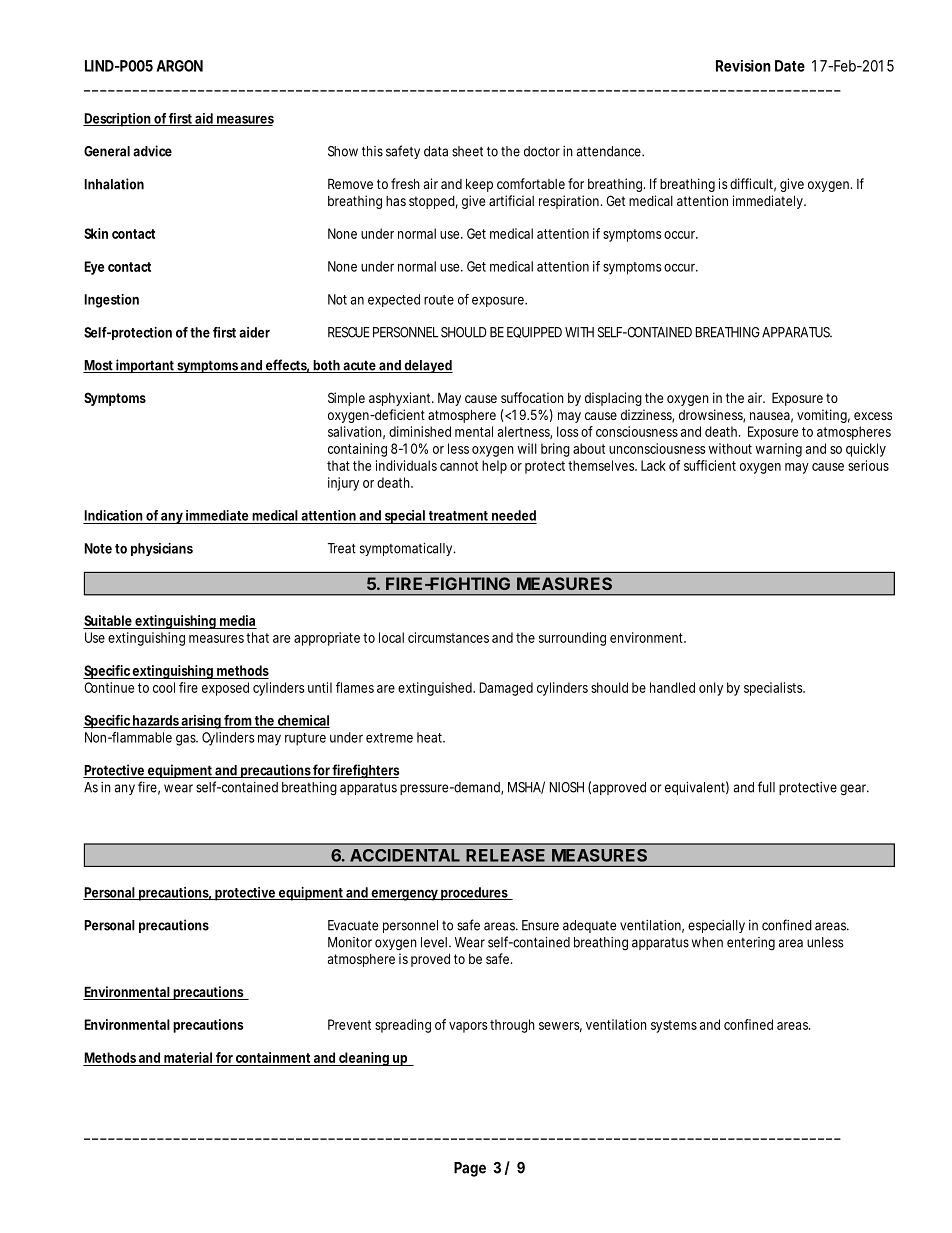 This screenshot has width=952, height=1233. What do you see at coordinates (873, 416) in the screenshot?
I see `excess` at bounding box center [873, 416].
